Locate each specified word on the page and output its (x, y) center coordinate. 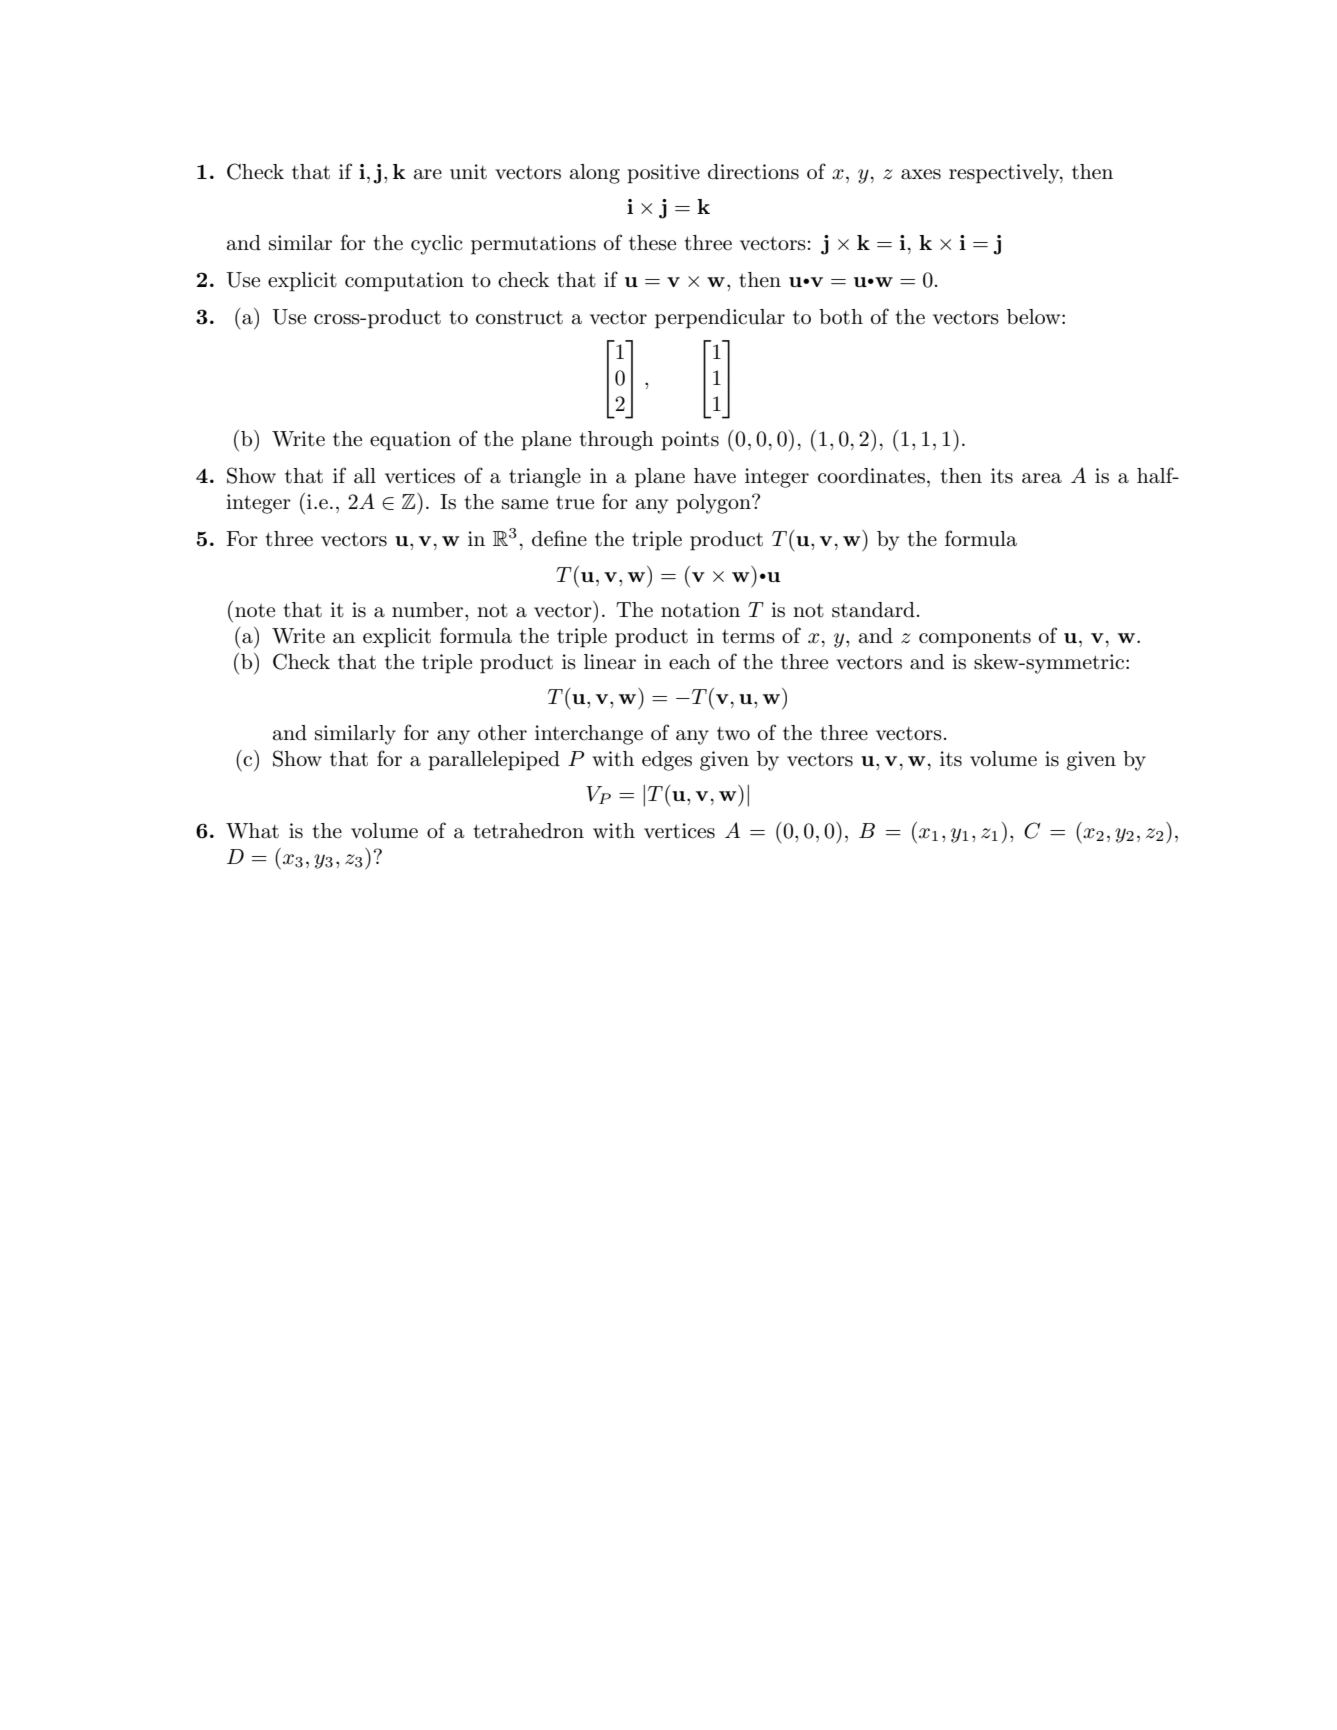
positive (663, 174)
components (975, 638)
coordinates (871, 476)
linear (610, 662)
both (841, 317)
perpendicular (720, 319)
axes (921, 174)
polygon (714, 504)
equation (410, 441)
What (252, 831)
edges (667, 761)
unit (468, 172)
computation (404, 282)
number (429, 610)
